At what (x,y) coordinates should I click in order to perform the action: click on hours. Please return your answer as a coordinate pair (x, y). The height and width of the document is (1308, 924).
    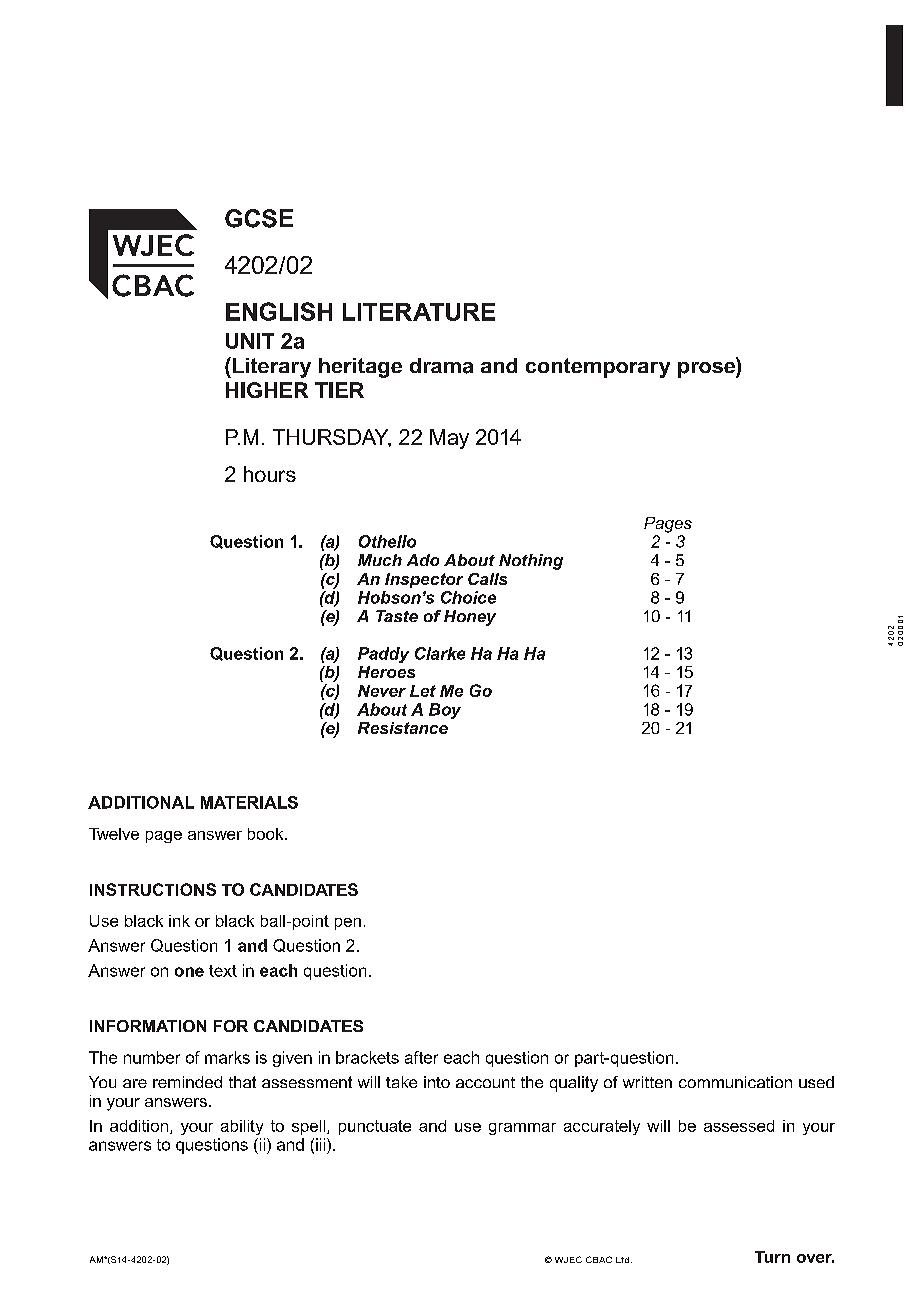
    Looking at the image, I should click on (270, 474).
